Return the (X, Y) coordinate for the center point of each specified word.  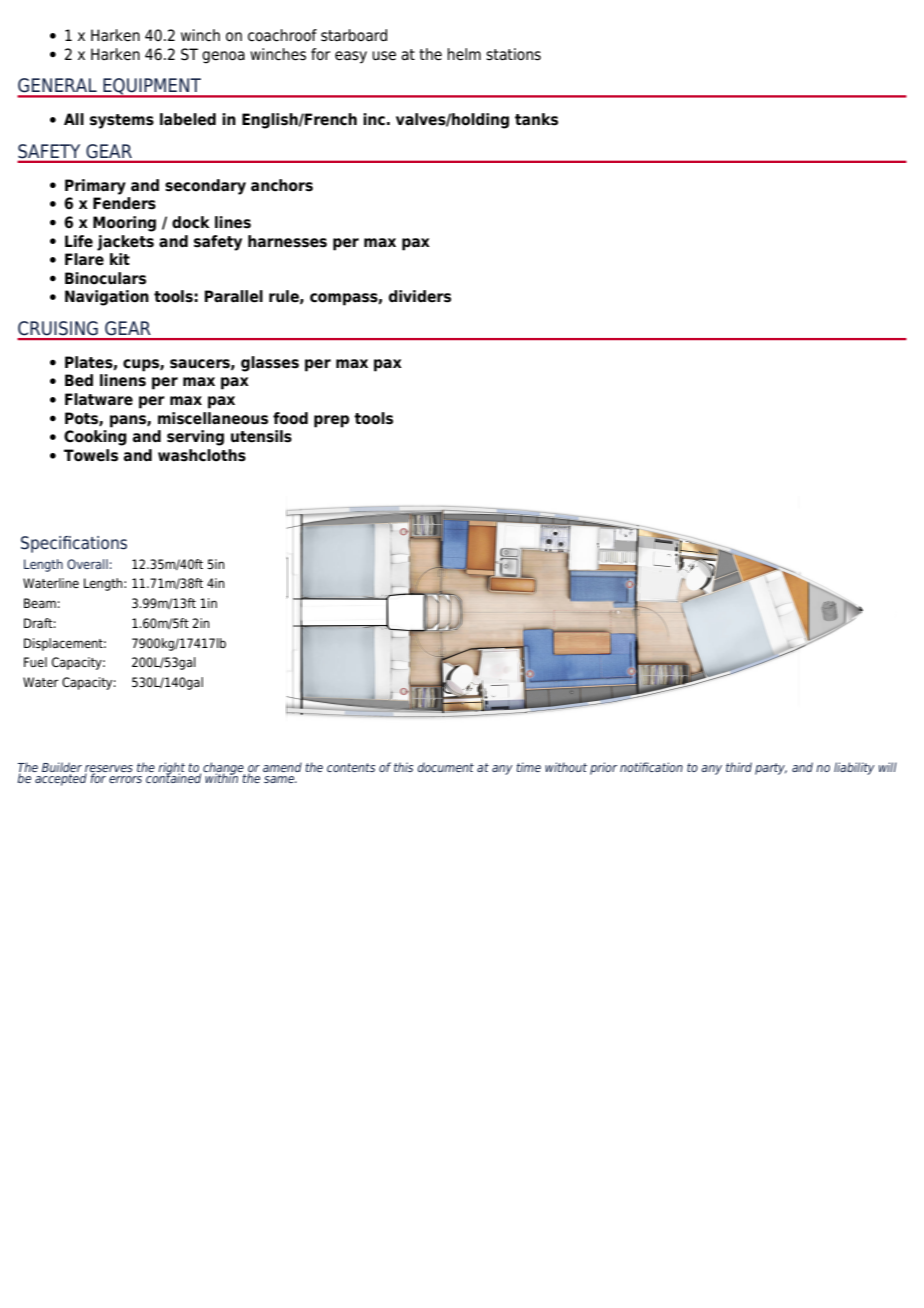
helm (464, 54)
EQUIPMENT (152, 87)
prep (331, 421)
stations (513, 54)
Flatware (99, 399)
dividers (420, 296)
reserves (109, 769)
